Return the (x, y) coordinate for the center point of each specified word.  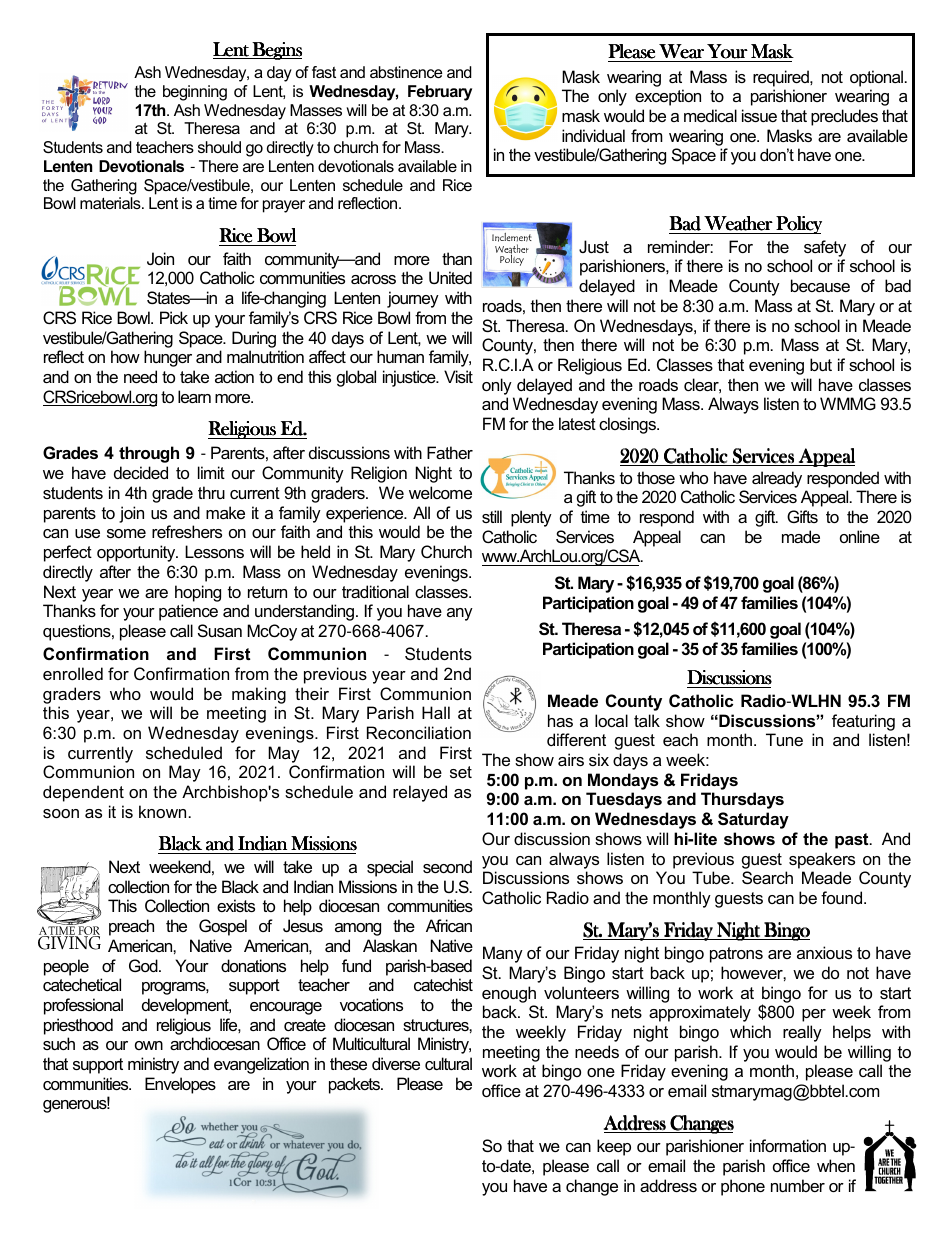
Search (767, 877)
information (788, 1145)
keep (614, 1147)
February (440, 93)
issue (759, 115)
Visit (458, 376)
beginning (195, 93)
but (821, 364)
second (447, 866)
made (801, 536)
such (59, 1043)
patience (188, 612)
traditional (375, 591)
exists (236, 905)
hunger (168, 358)
